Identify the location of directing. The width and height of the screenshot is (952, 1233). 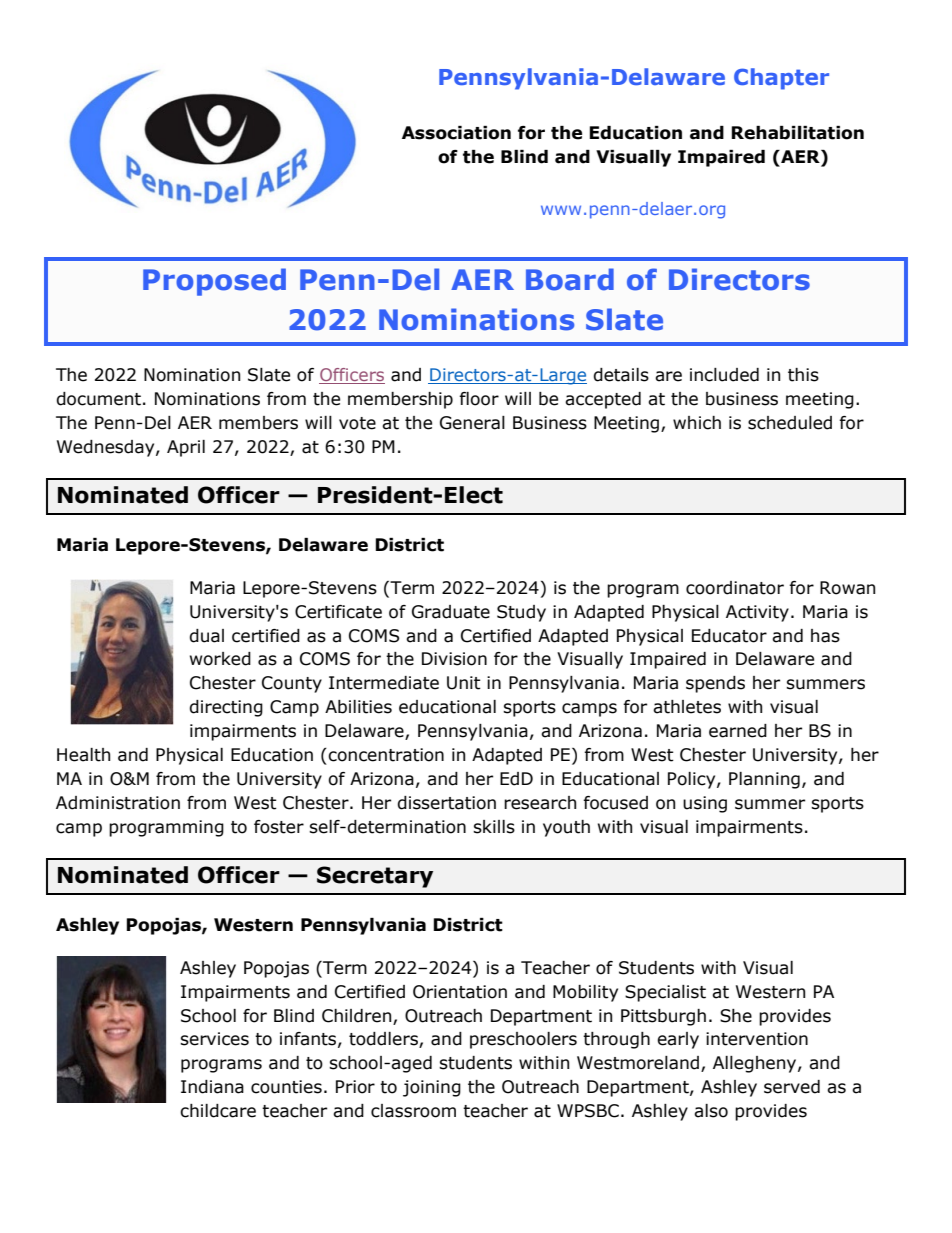
(226, 708).
